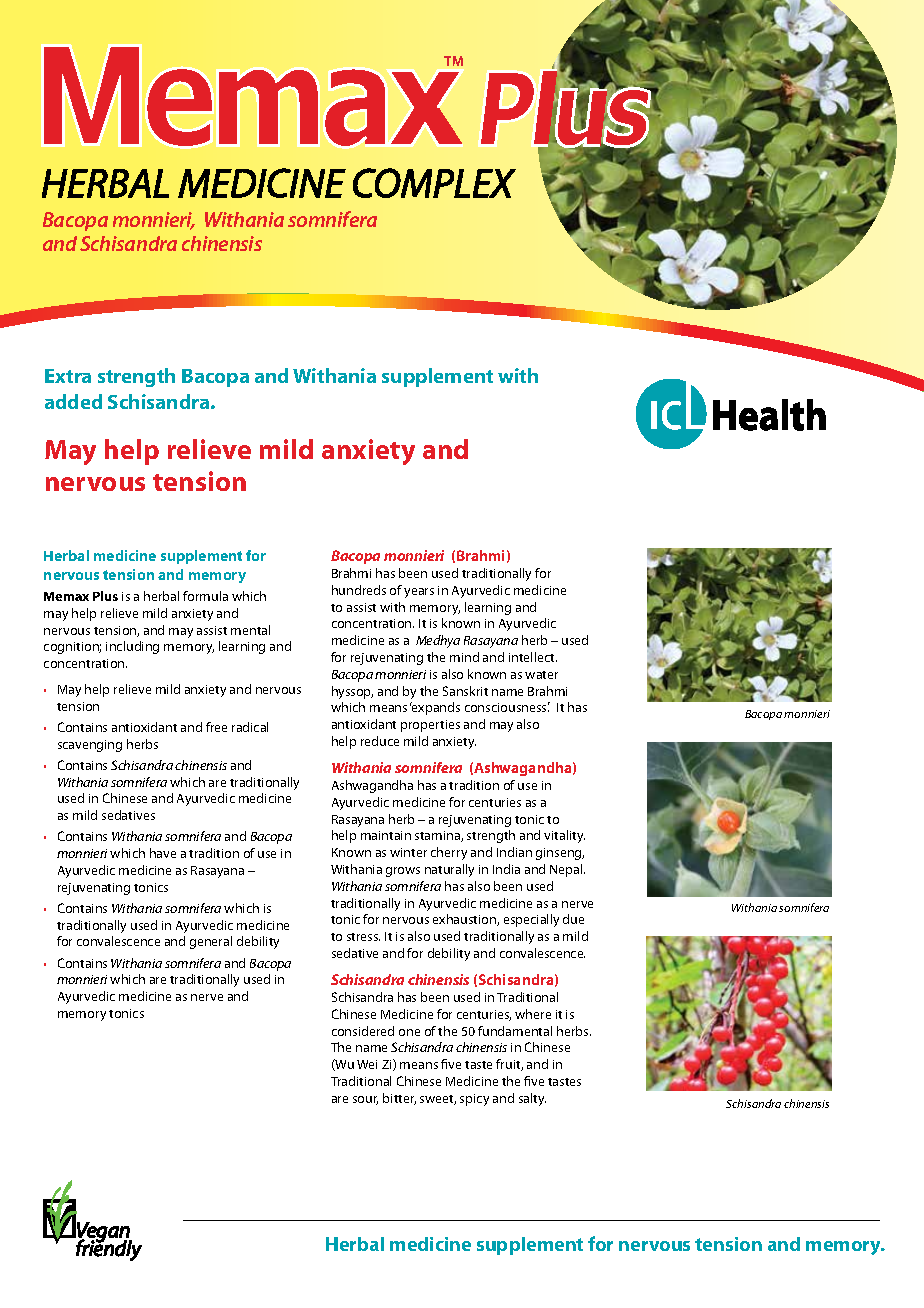 The image size is (924, 1308). I want to click on added, so click(73, 401).
